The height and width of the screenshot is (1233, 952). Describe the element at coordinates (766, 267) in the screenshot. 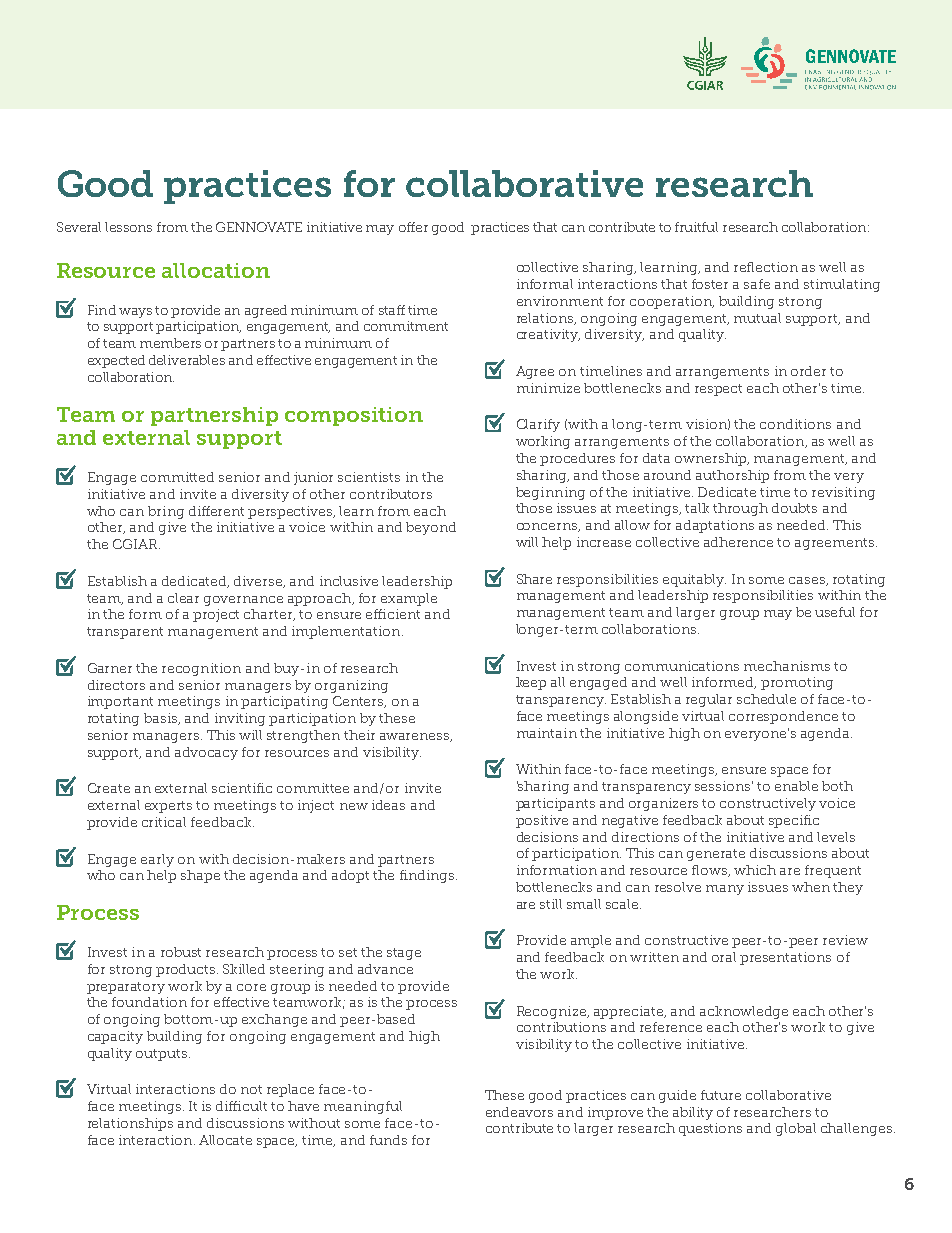

I see `reflection` at that location.
